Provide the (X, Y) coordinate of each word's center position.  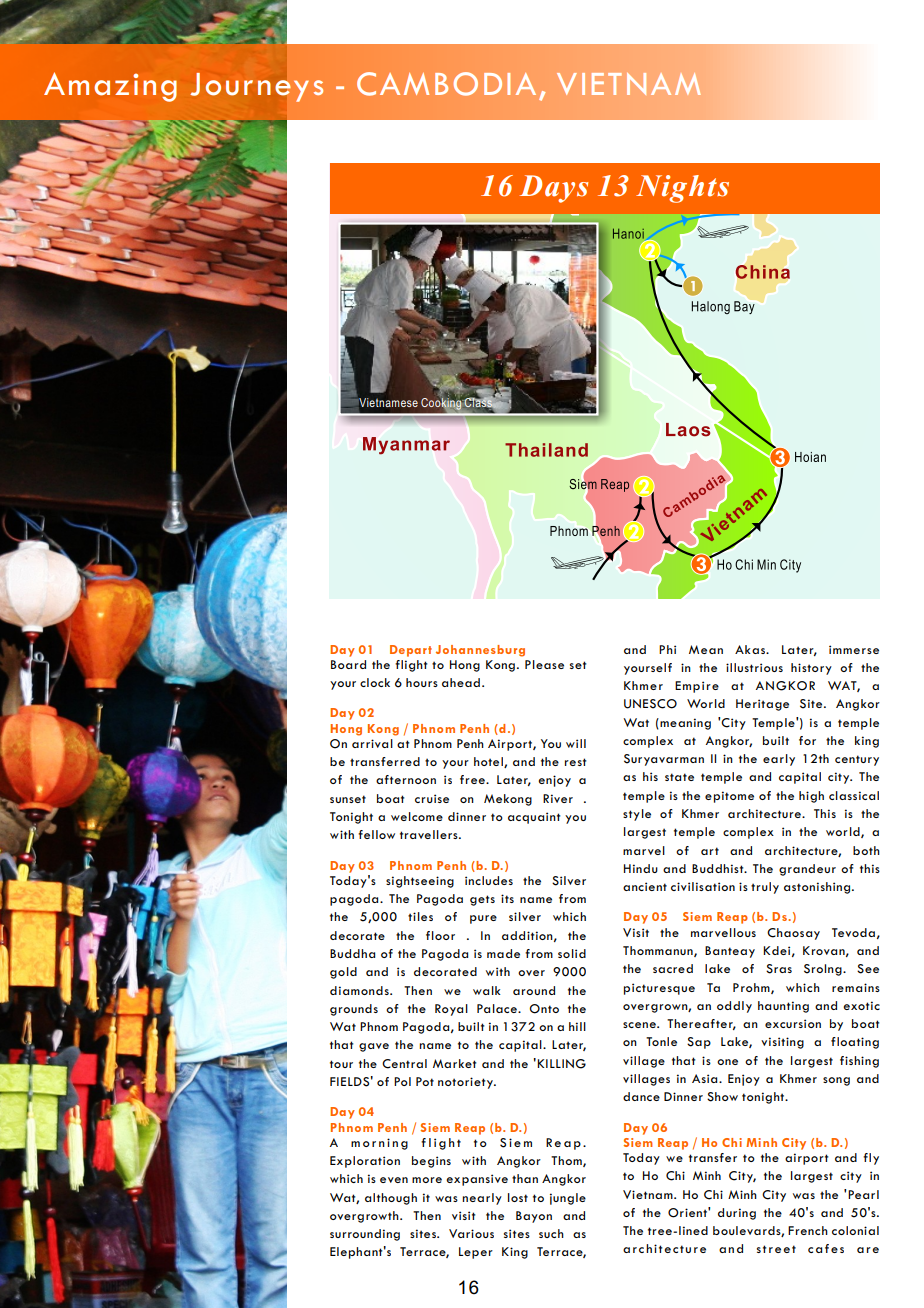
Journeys (257, 87)
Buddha (352, 953)
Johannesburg (480, 651)
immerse (854, 649)
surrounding (365, 1235)
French (808, 1230)
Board (348, 664)
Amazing (110, 87)
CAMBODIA (446, 84)
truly (765, 888)
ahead (461, 682)
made (503, 953)
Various (471, 1233)
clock (375, 682)
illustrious (754, 667)
